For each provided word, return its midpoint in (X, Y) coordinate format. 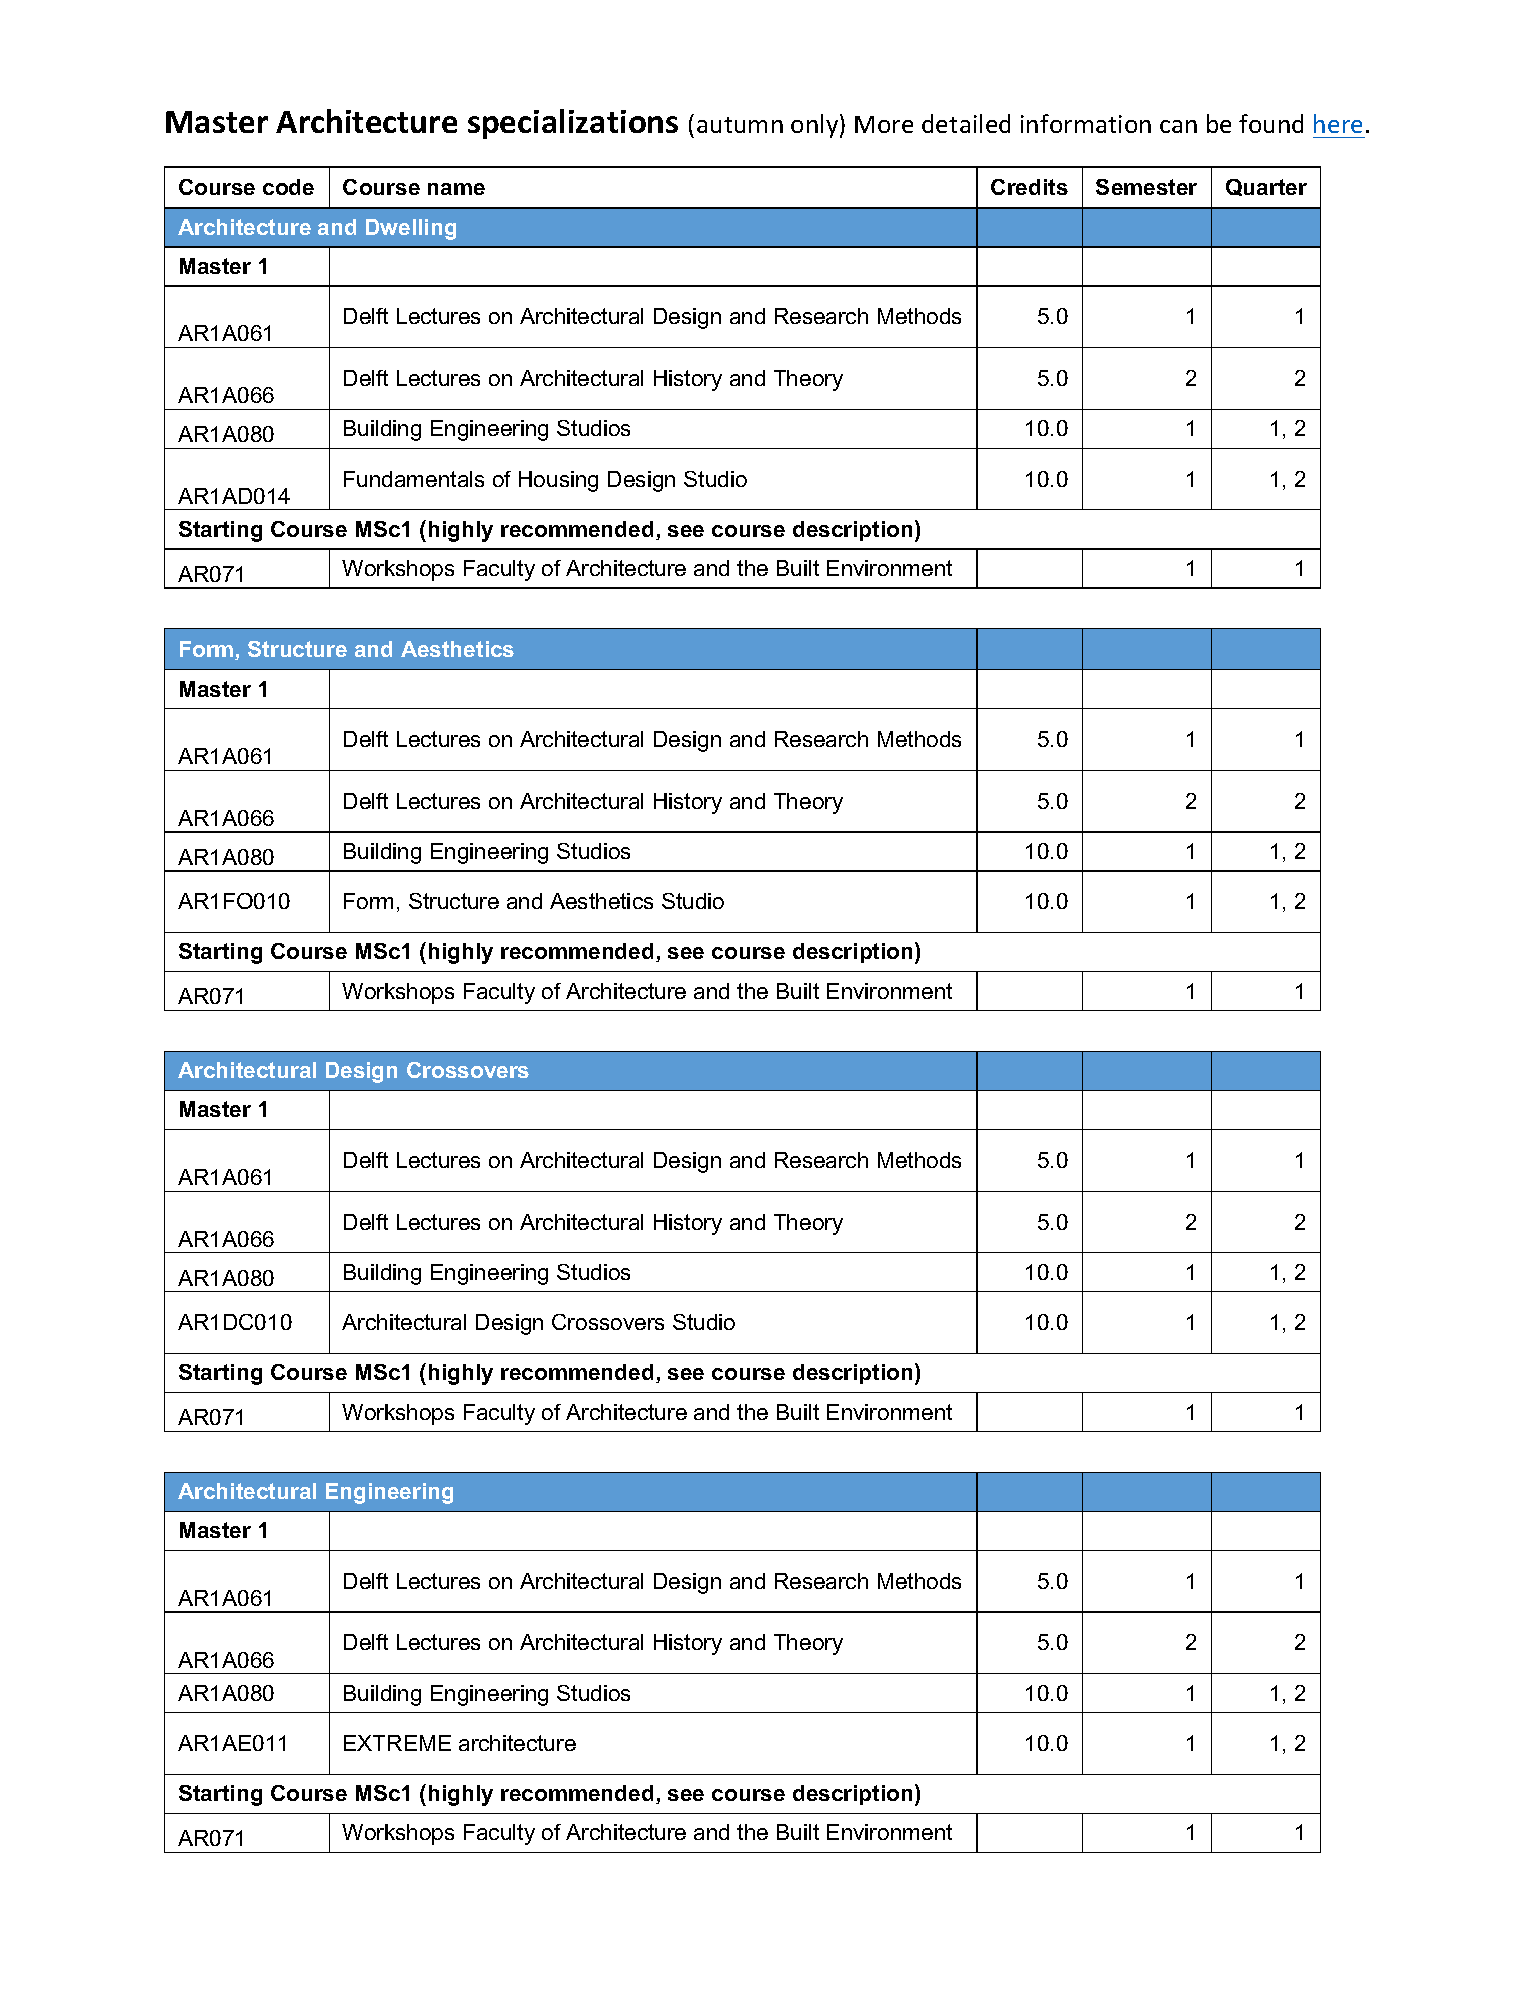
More (884, 124)
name (456, 189)
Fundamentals (414, 479)
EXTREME (397, 1743)
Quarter (1266, 187)
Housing (558, 481)
